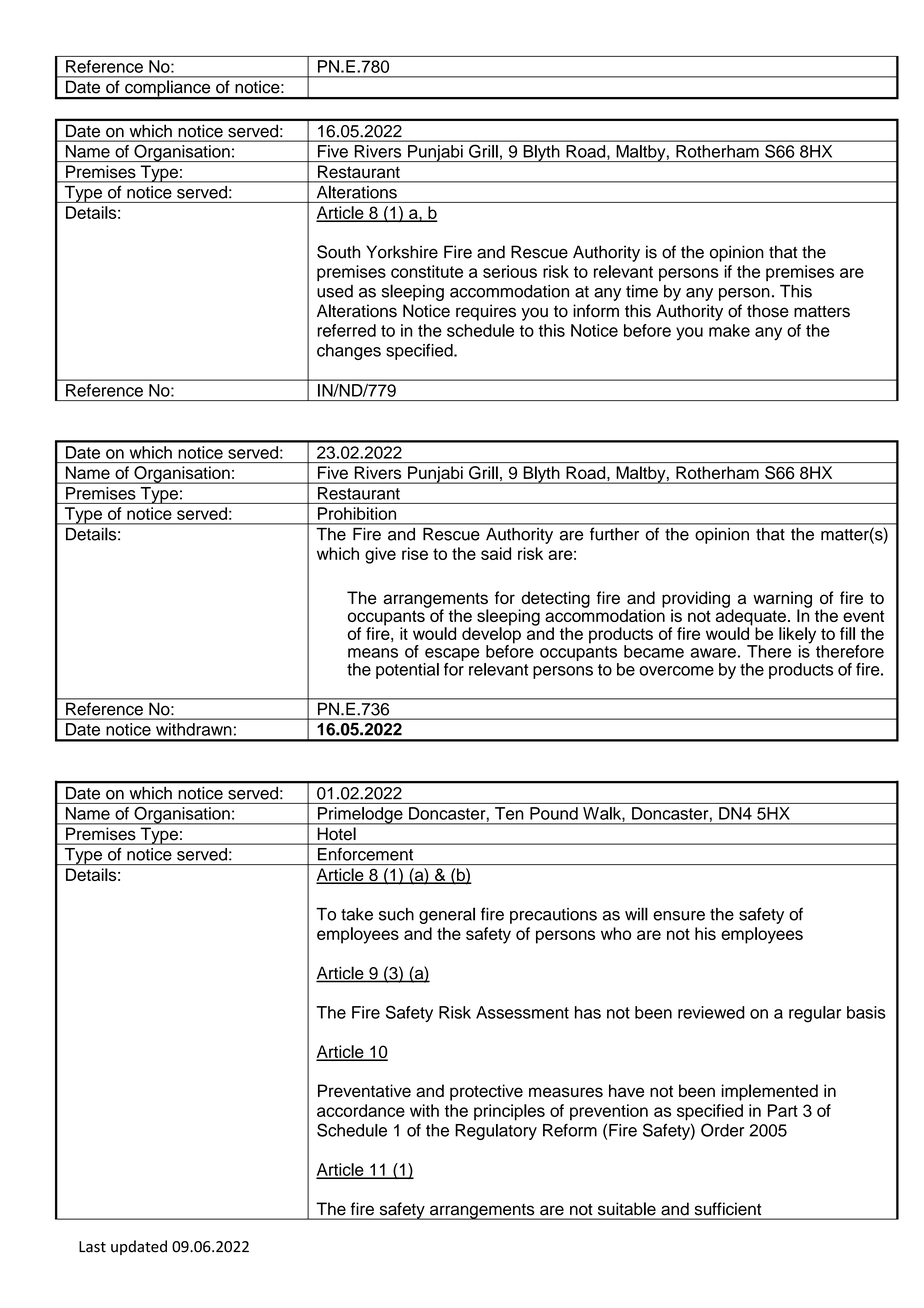 Image resolution: width=924 pixels, height=1308 pixels. I want to click on Assessment, so click(522, 1012).
